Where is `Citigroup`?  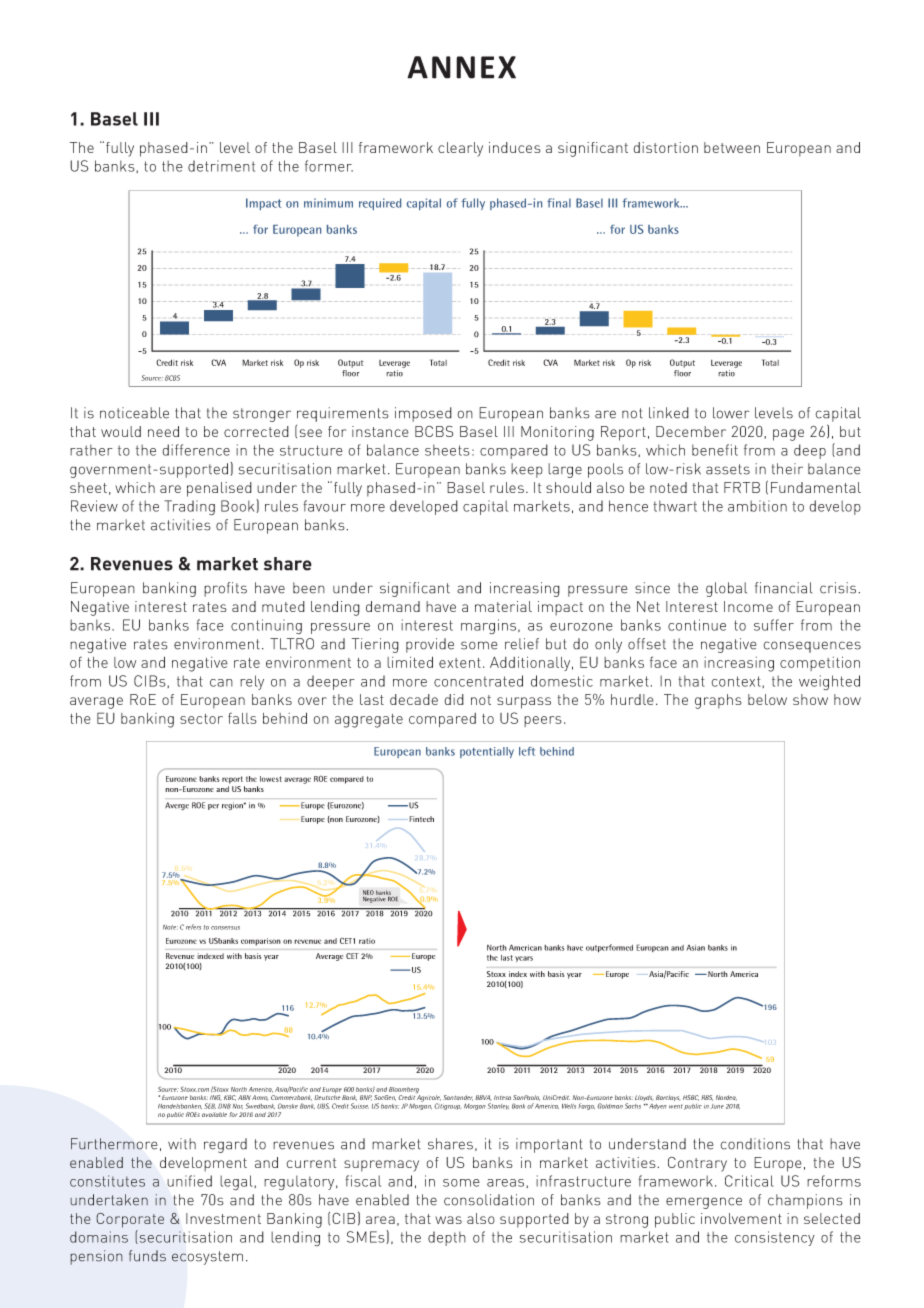 Citigroup is located at coordinates (447, 1106).
